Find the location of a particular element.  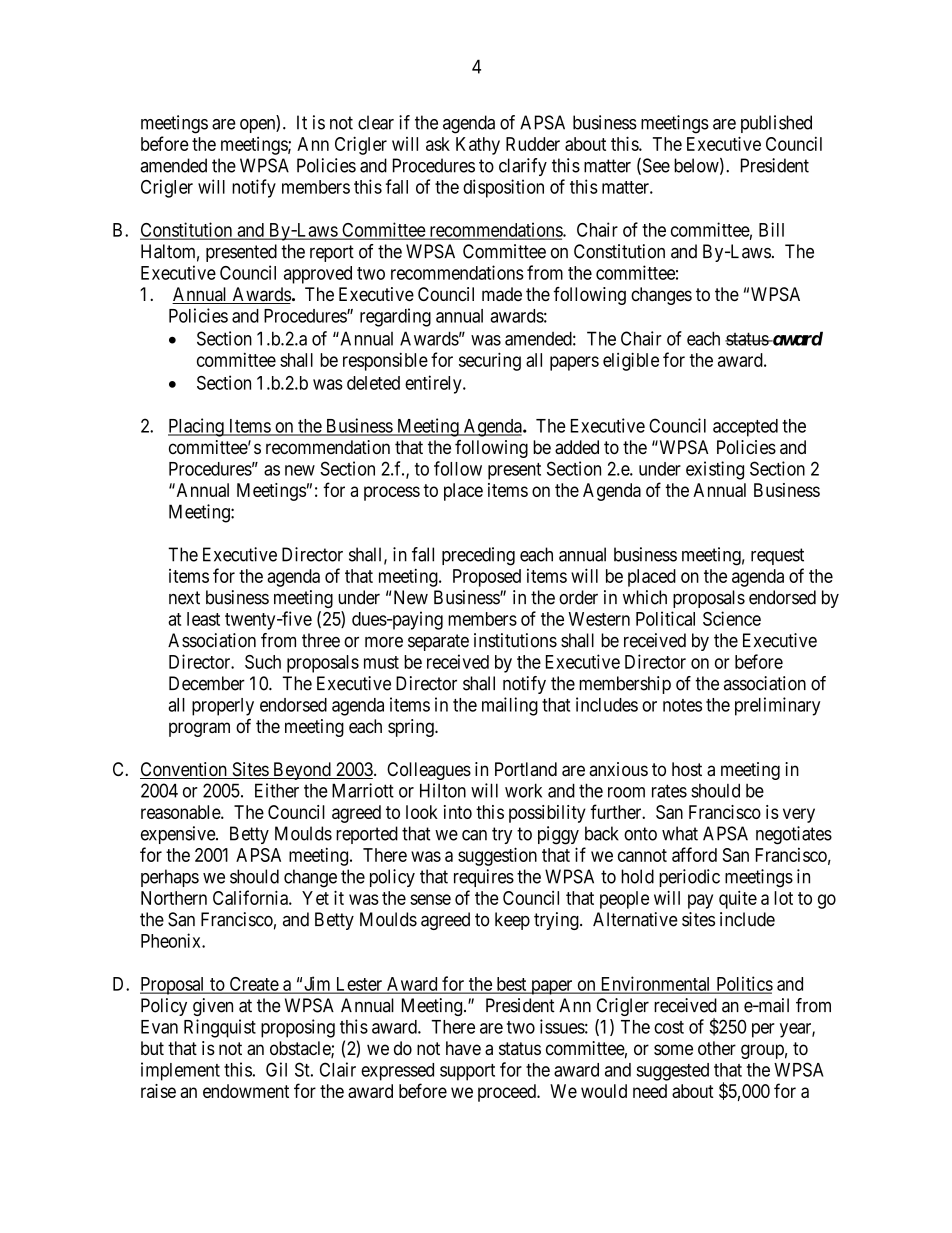

other is located at coordinates (717, 1048).
